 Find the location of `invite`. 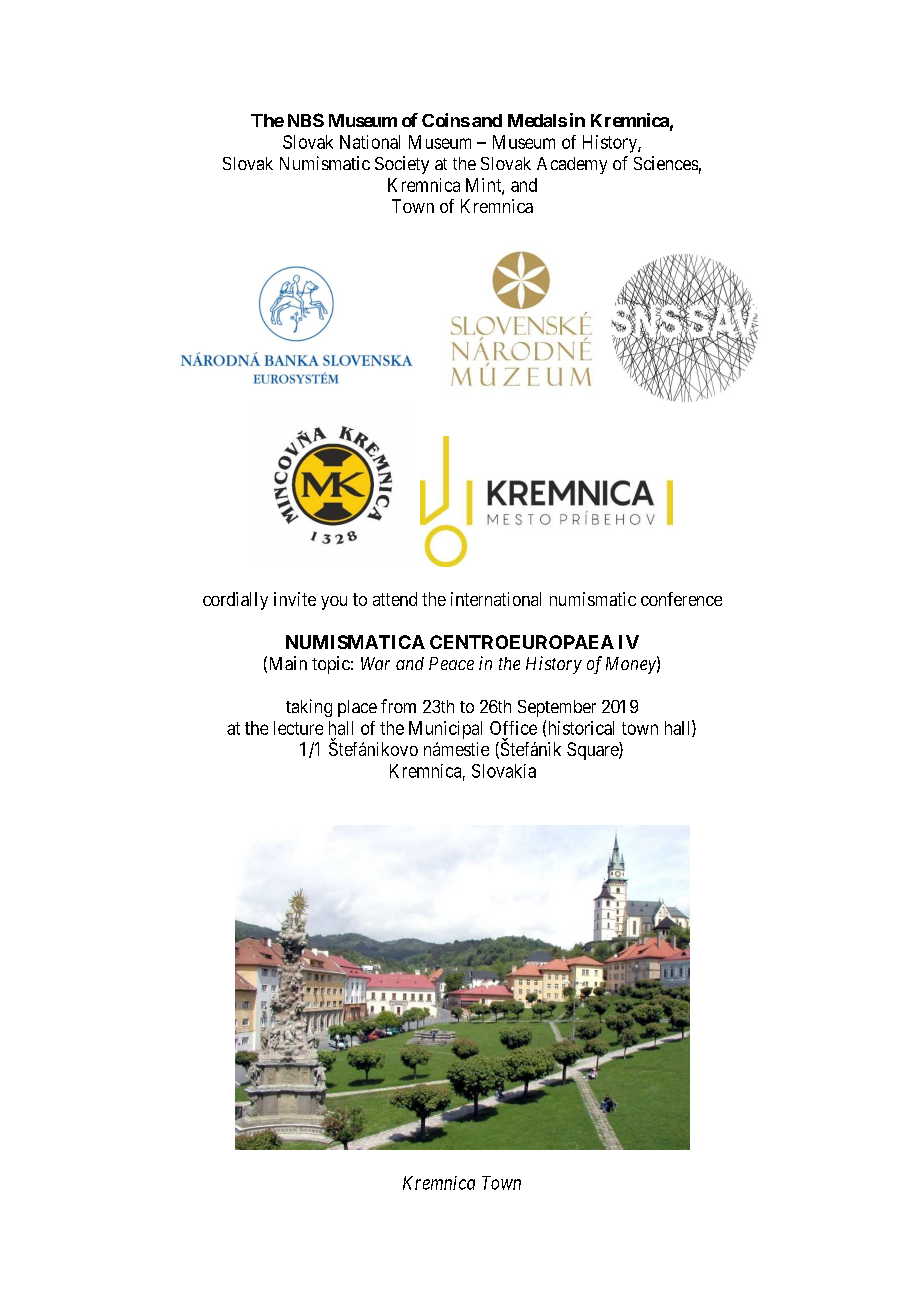

invite is located at coordinates (295, 599).
